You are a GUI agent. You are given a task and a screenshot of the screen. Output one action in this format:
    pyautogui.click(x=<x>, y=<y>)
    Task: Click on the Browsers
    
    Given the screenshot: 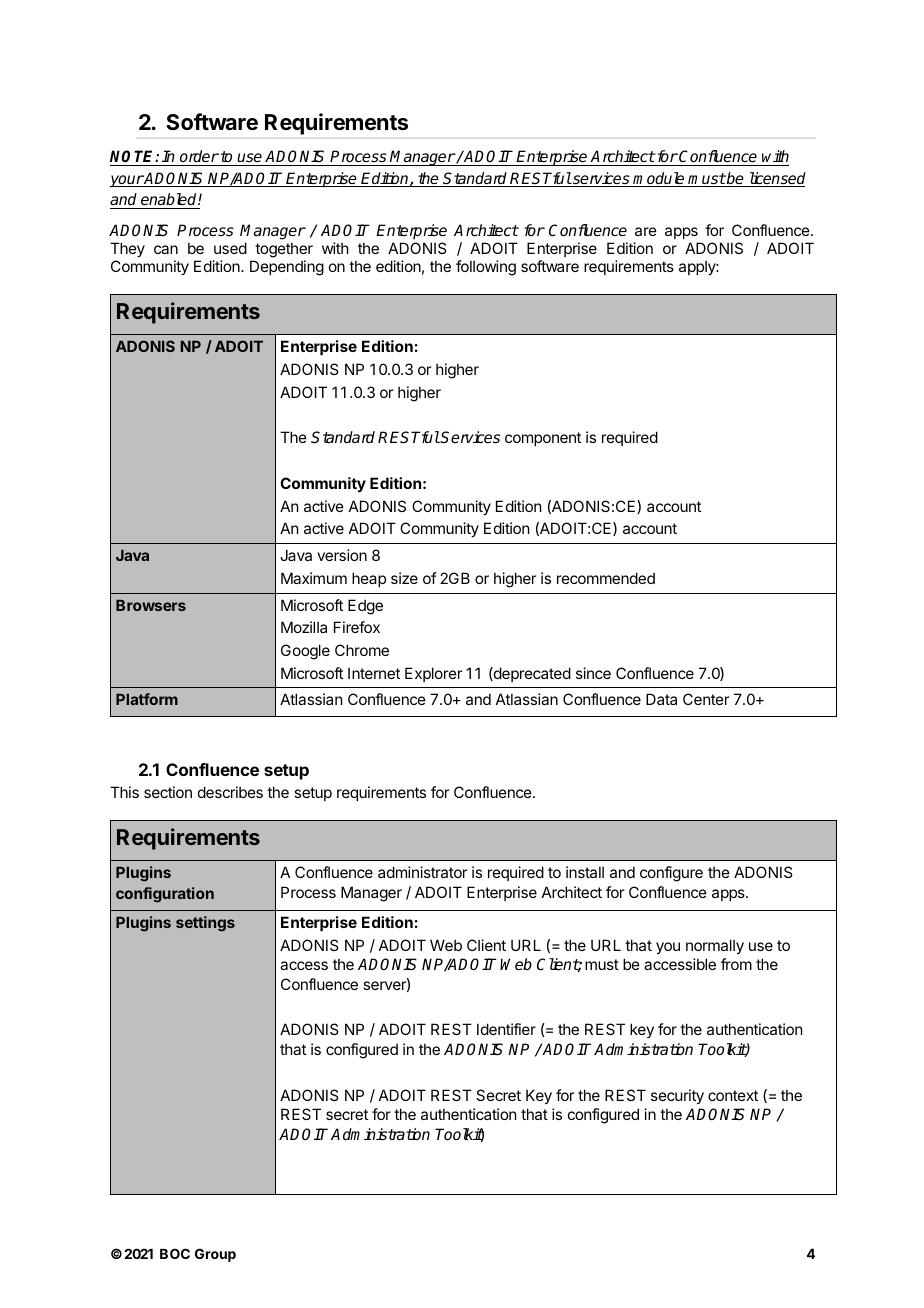 What is the action you would take?
    pyautogui.click(x=151, y=605)
